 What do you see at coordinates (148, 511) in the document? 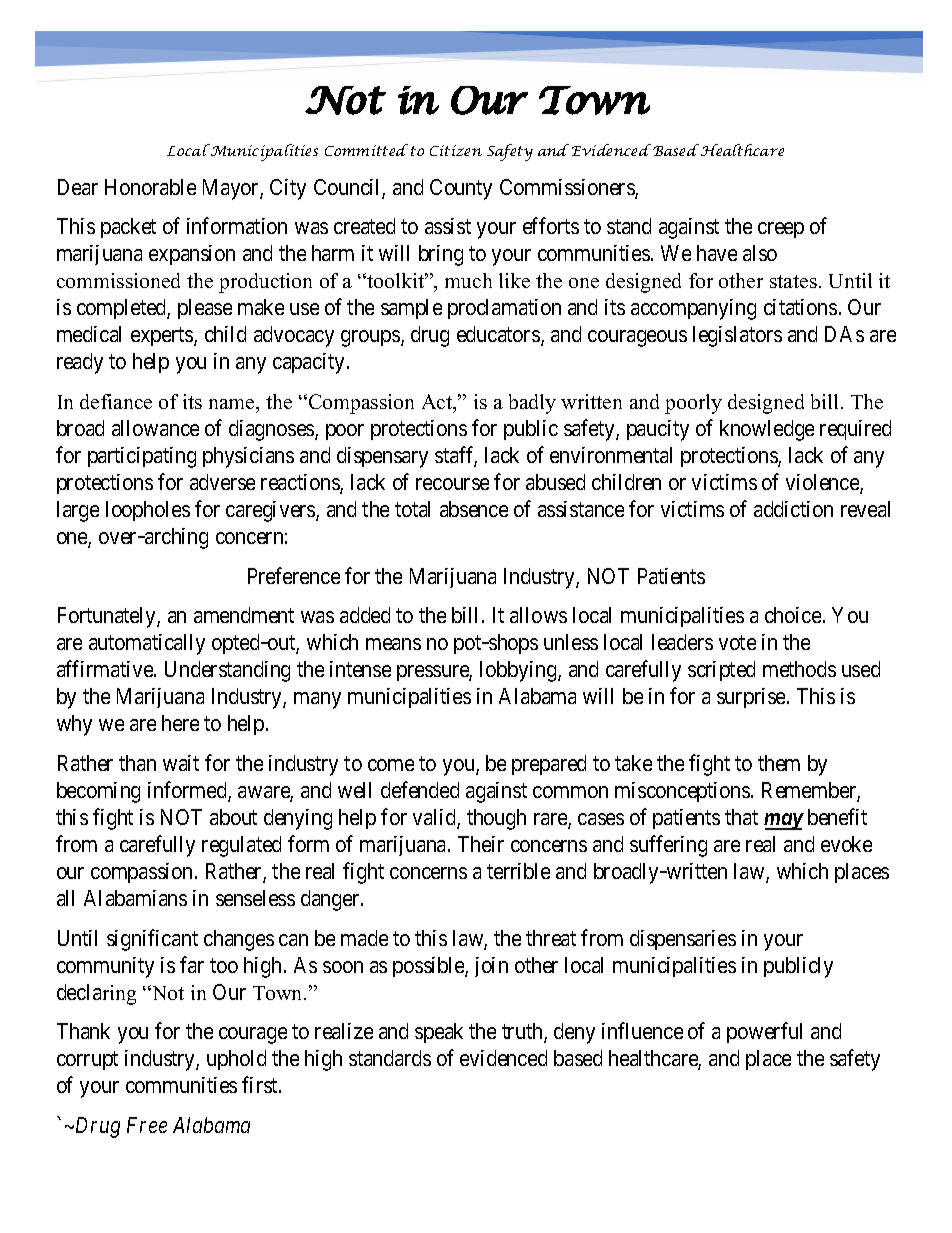
I see `loopholes` at bounding box center [148, 511].
